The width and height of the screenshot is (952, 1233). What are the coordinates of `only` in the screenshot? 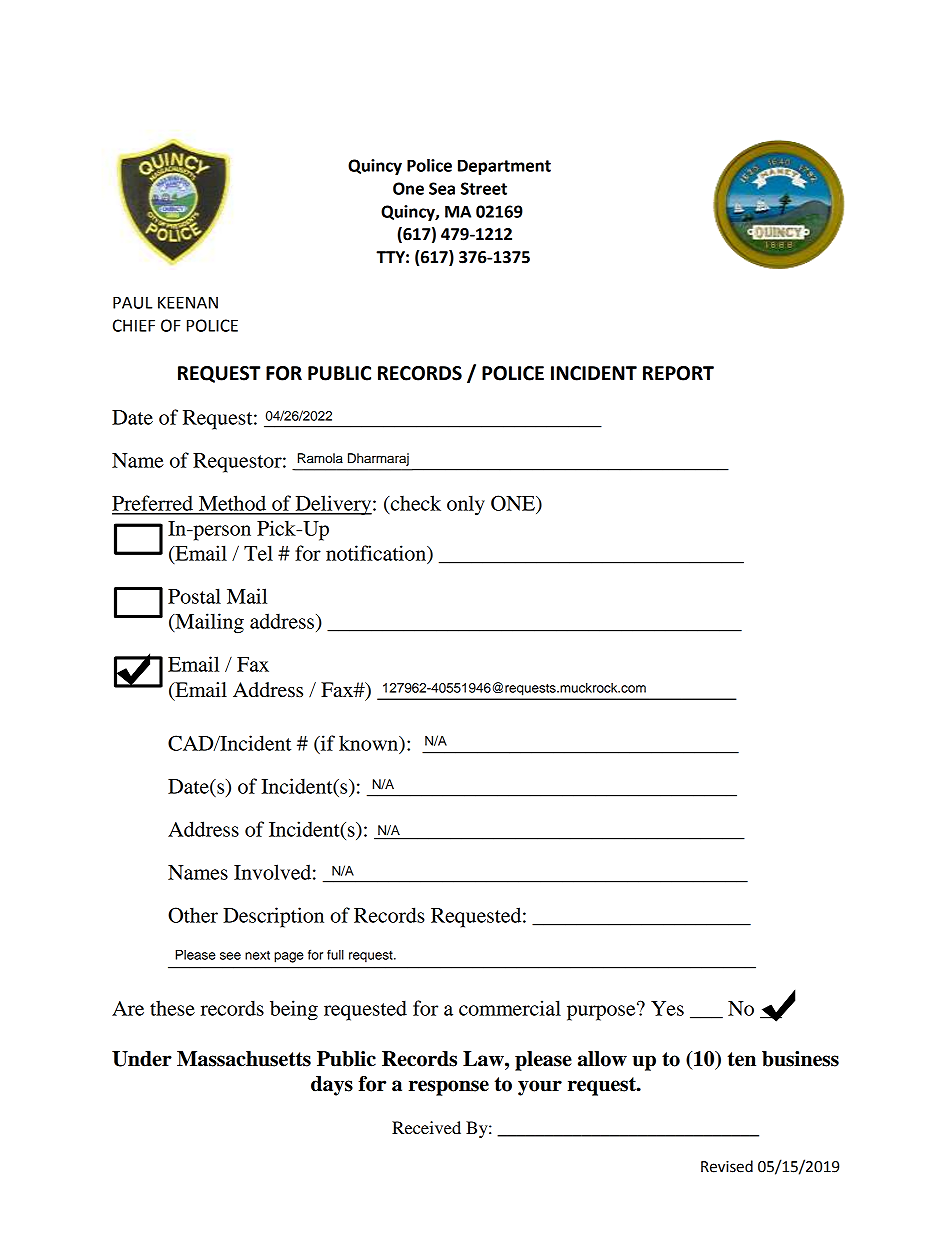 It's located at (466, 505).
